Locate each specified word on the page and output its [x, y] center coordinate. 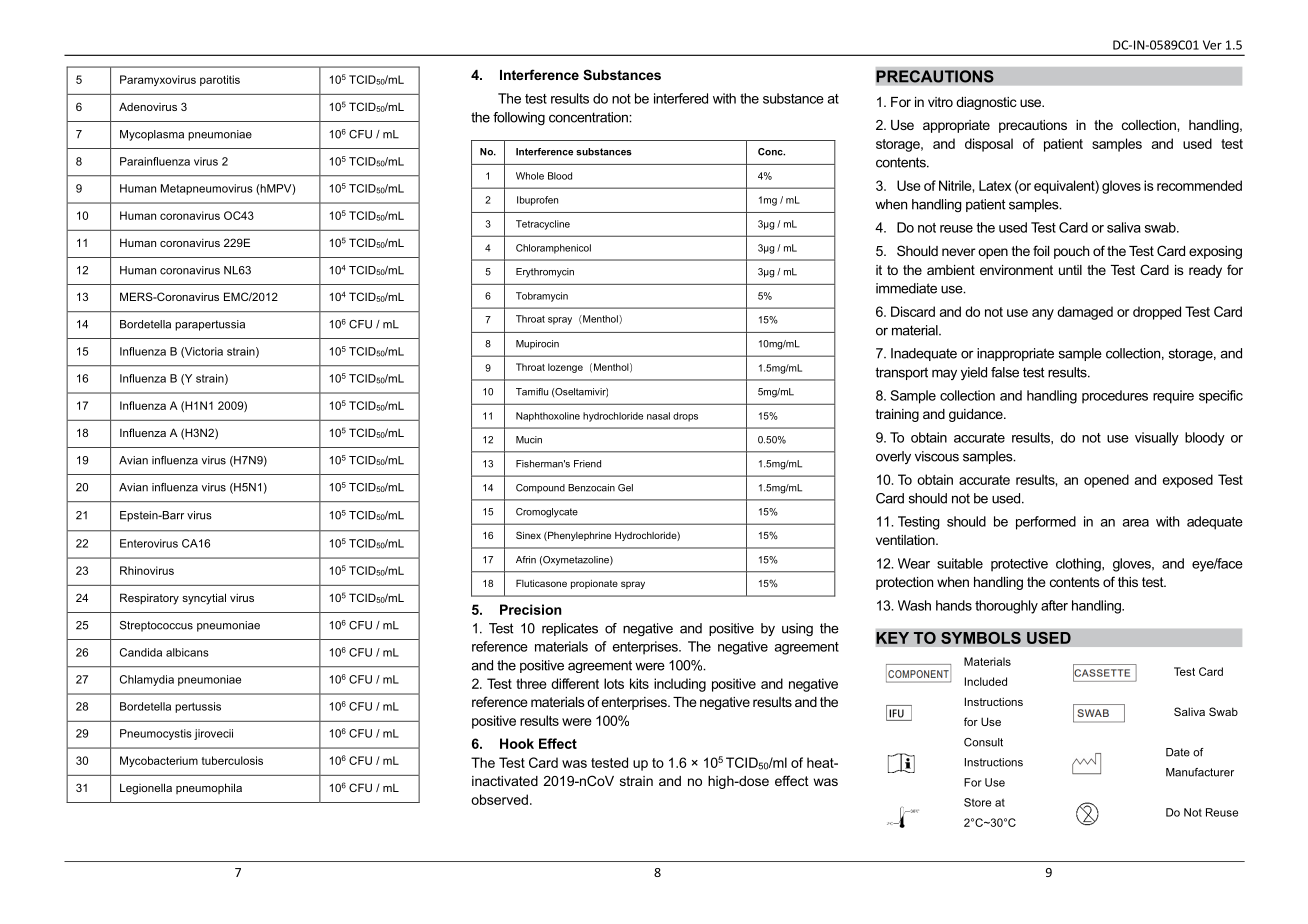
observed [499, 799]
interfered [681, 98]
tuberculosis [232, 760]
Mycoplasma [152, 135]
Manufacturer [1200, 772]
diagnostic [986, 103]
